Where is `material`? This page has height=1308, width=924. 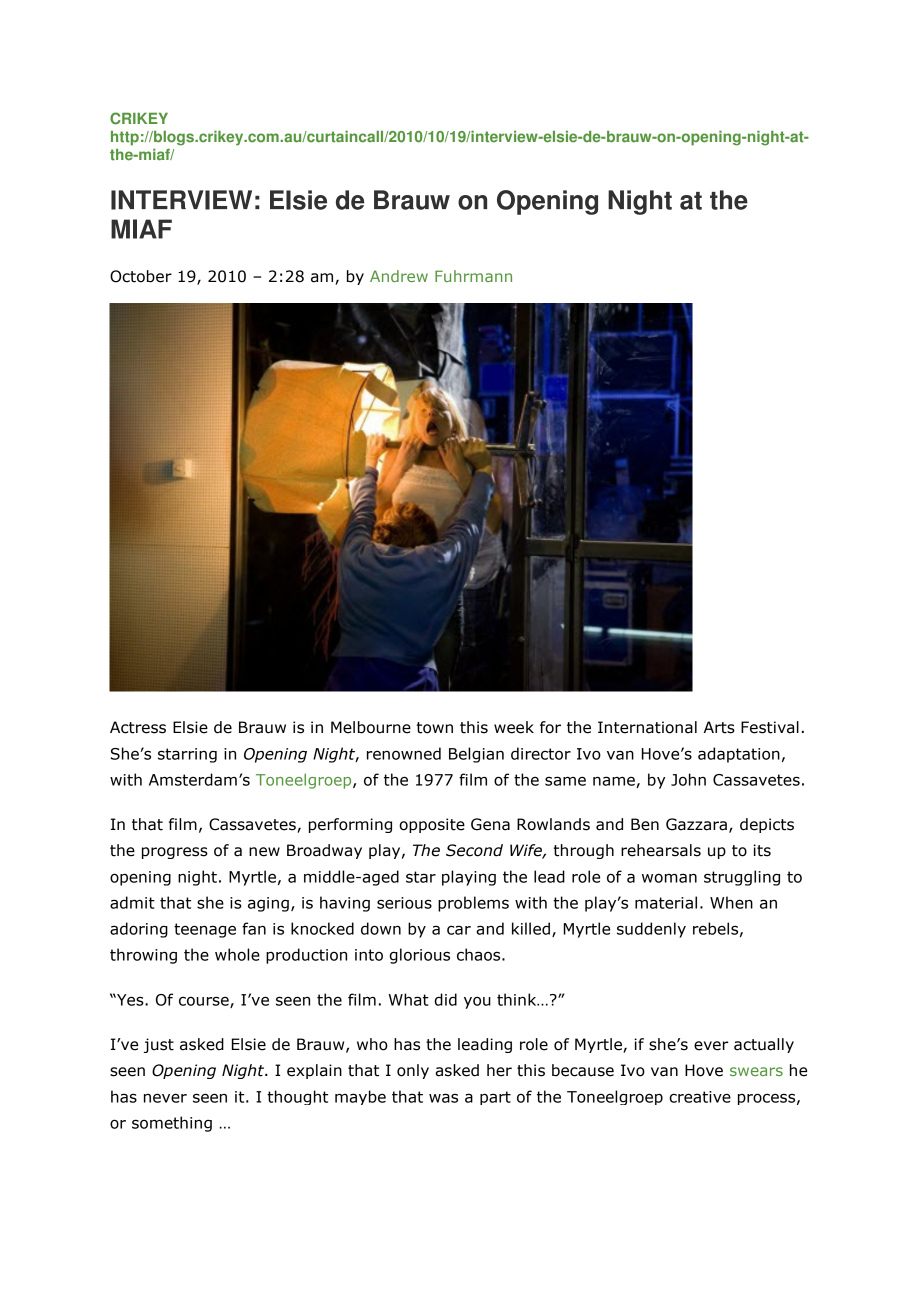 material is located at coordinates (666, 902).
